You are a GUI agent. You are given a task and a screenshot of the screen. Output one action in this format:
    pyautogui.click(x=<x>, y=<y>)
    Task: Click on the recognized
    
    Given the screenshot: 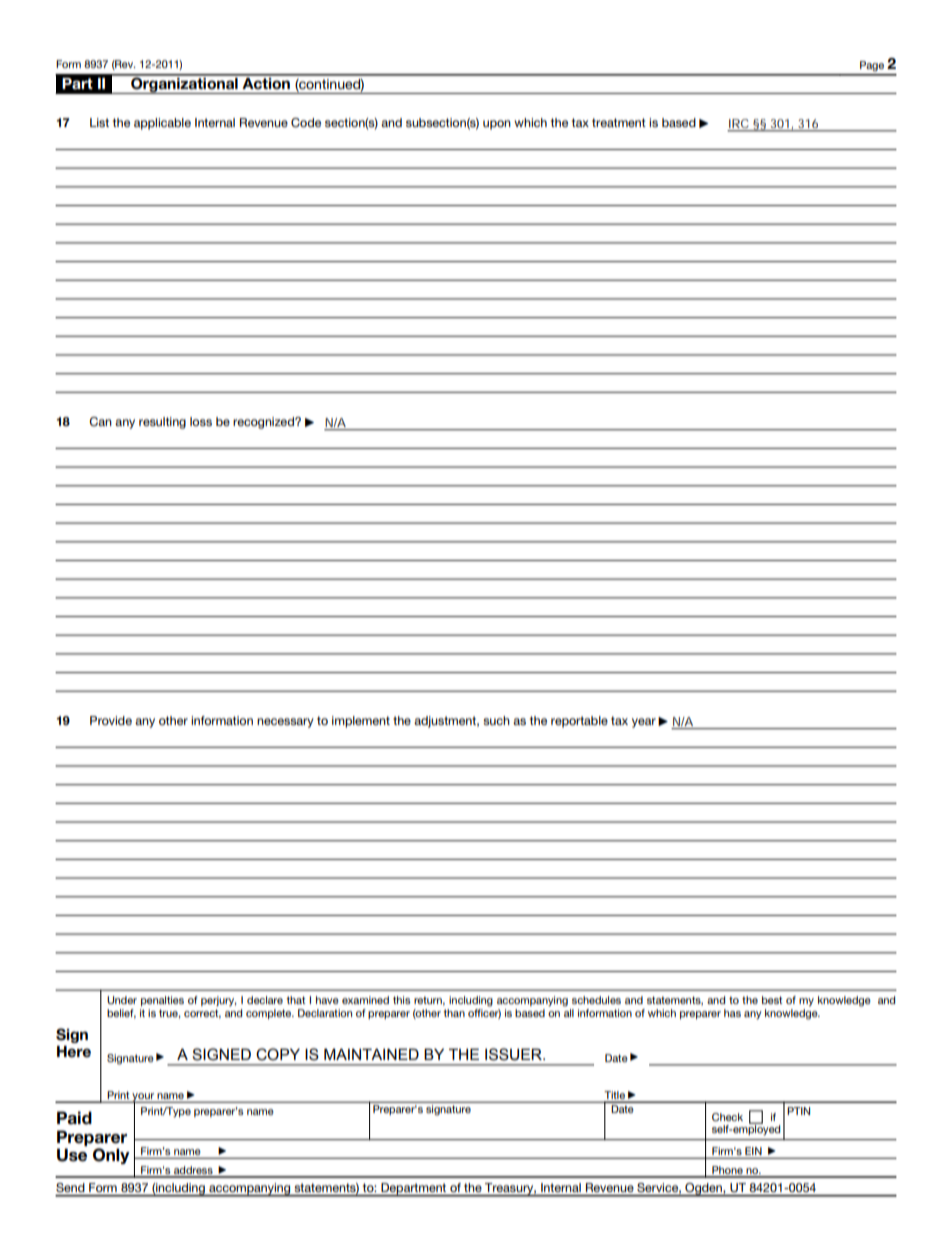 What is the action you would take?
    pyautogui.click(x=264, y=423)
